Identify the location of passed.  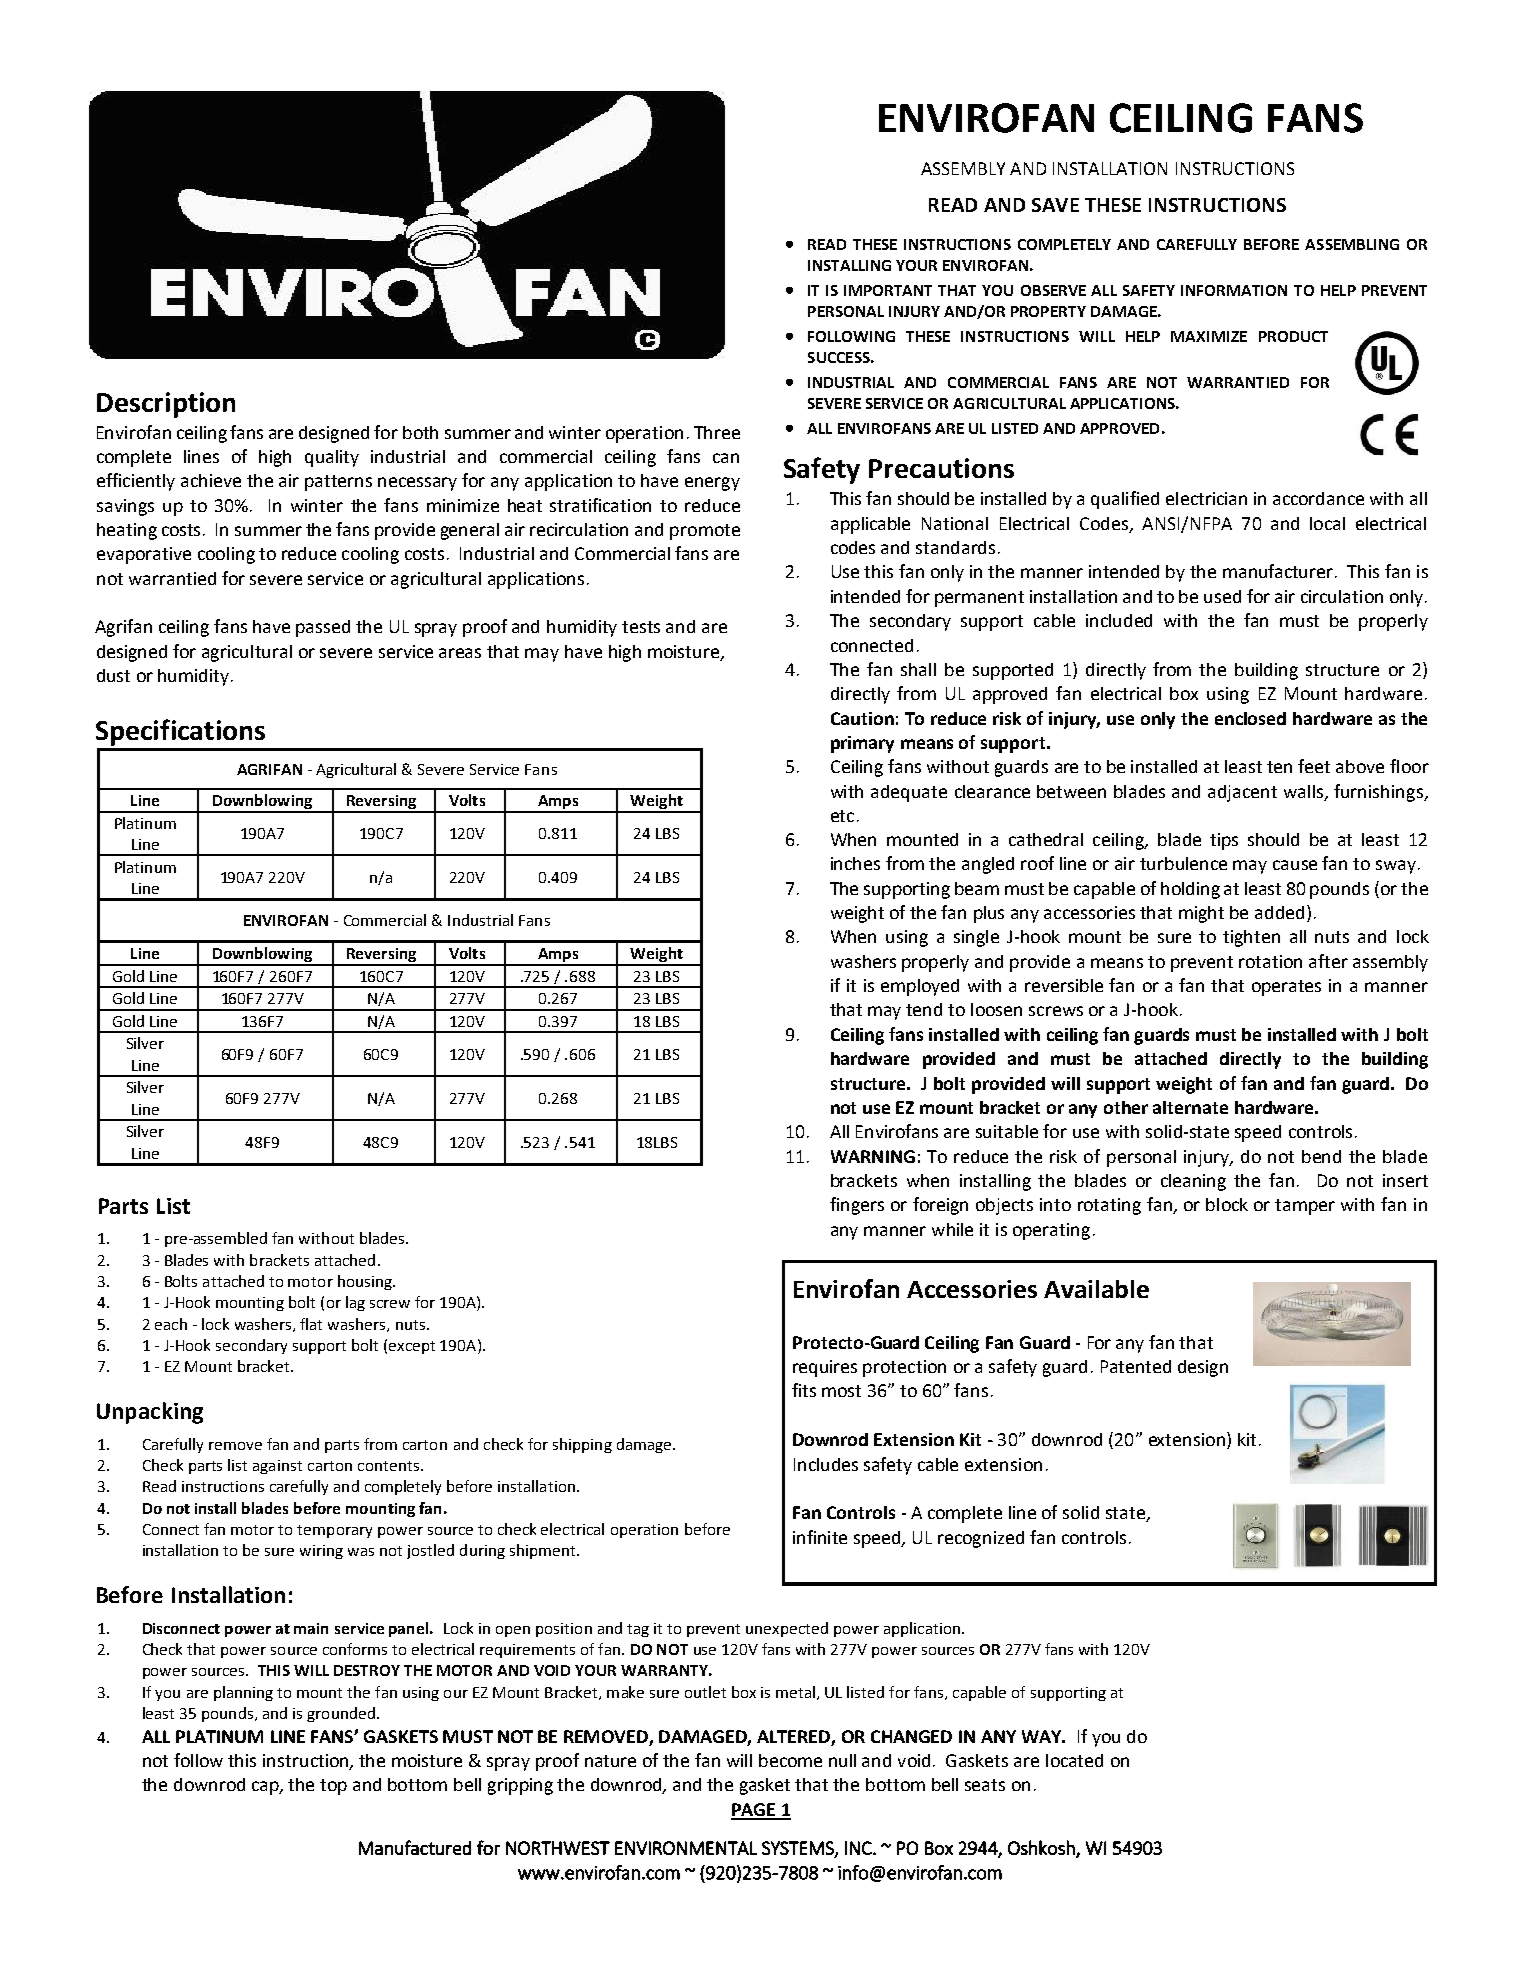
(323, 628).
